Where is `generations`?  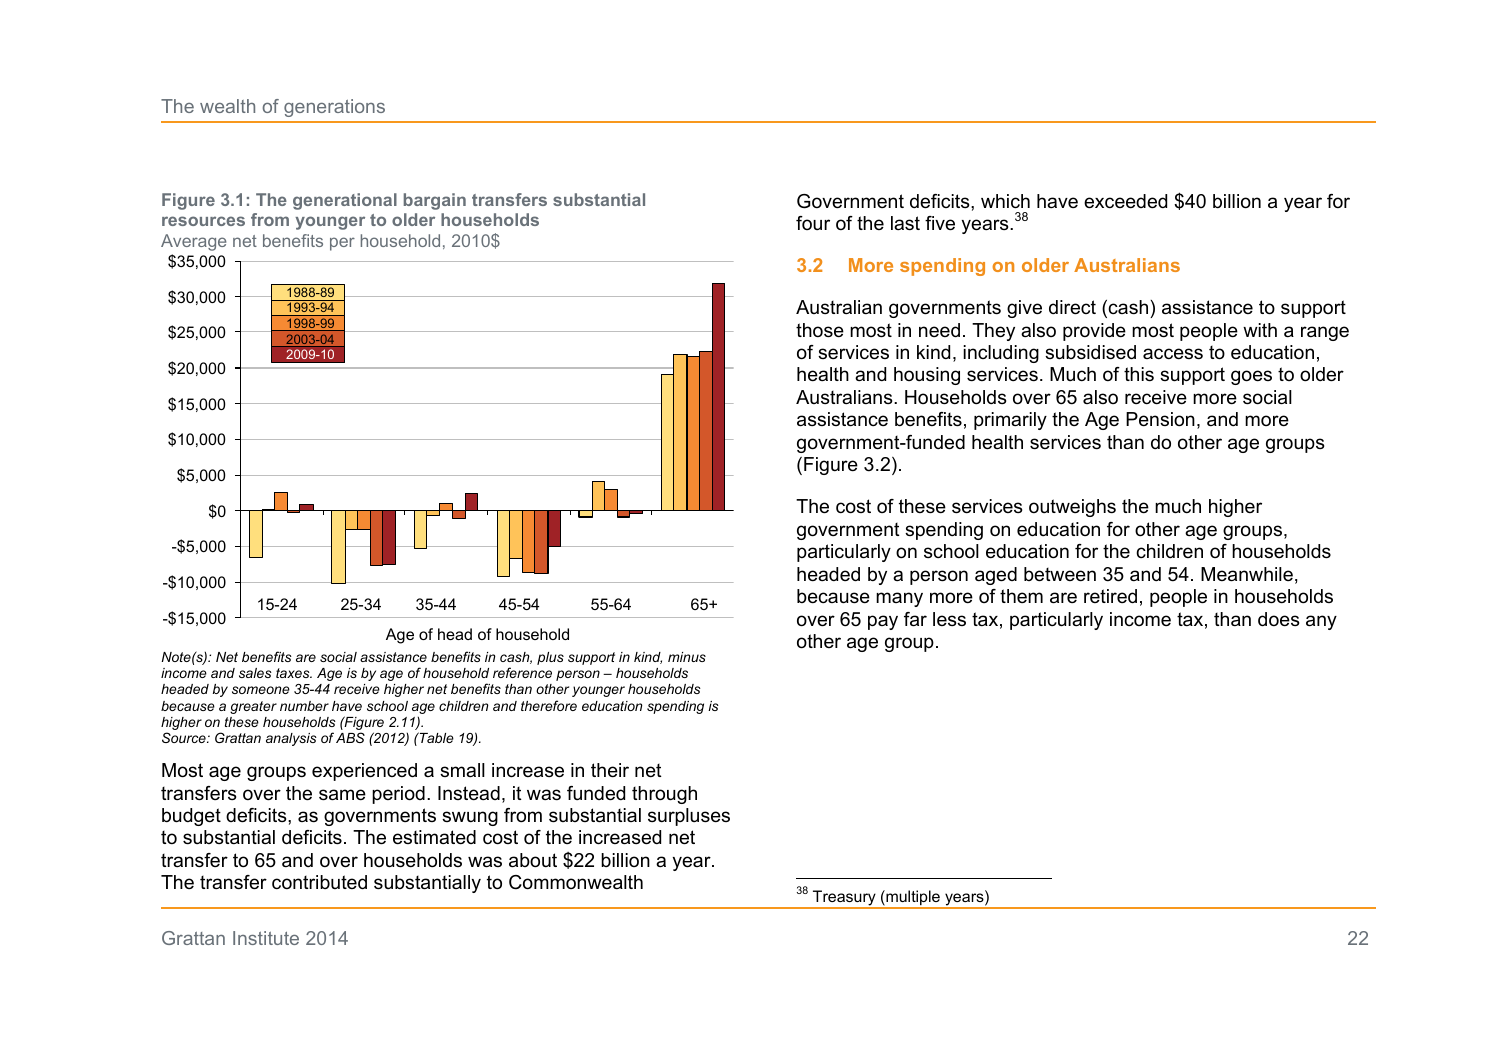
generations is located at coordinates (334, 108).
